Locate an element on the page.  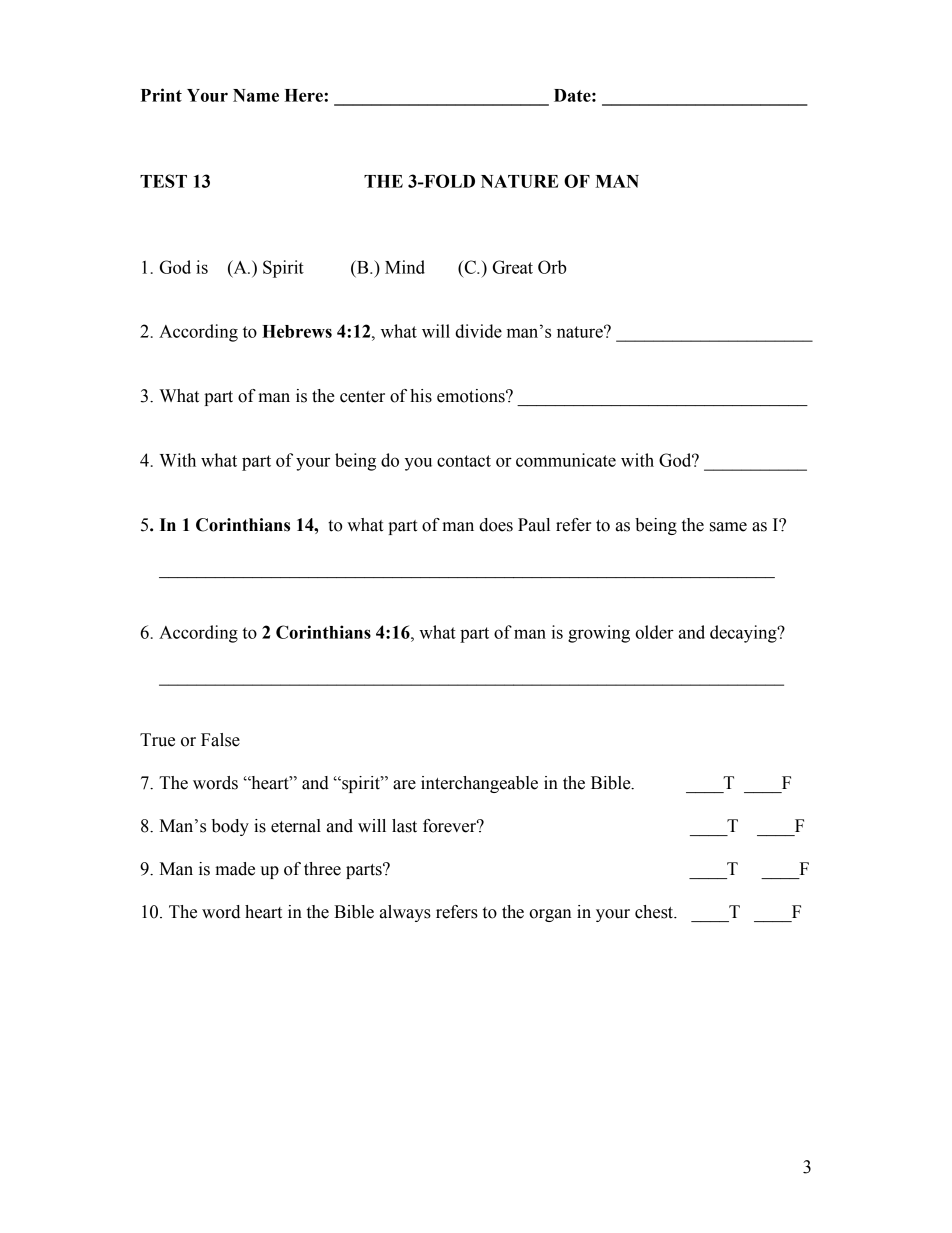
Name is located at coordinates (256, 95).
